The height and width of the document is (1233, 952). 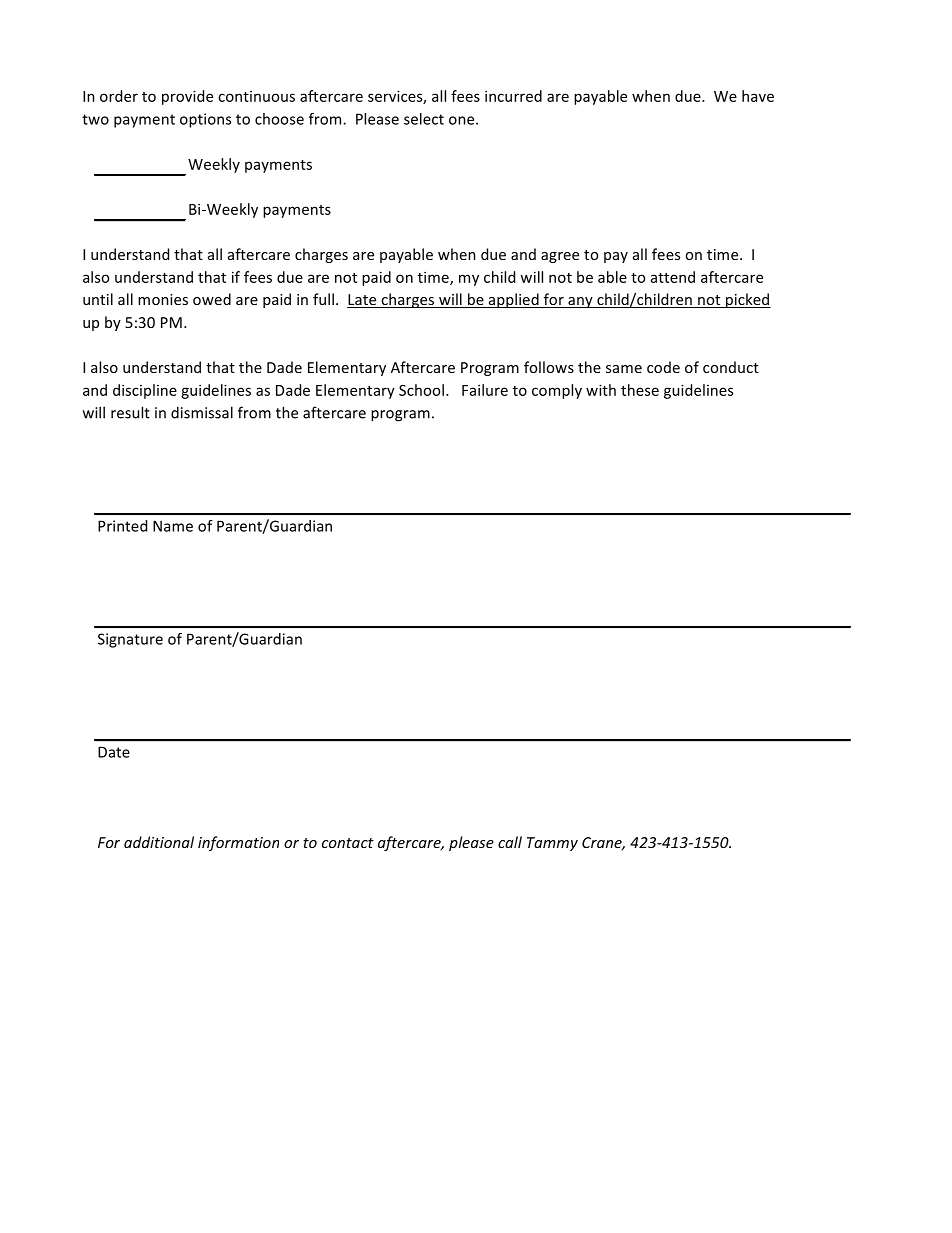 I want to click on contact, so click(x=348, y=843).
